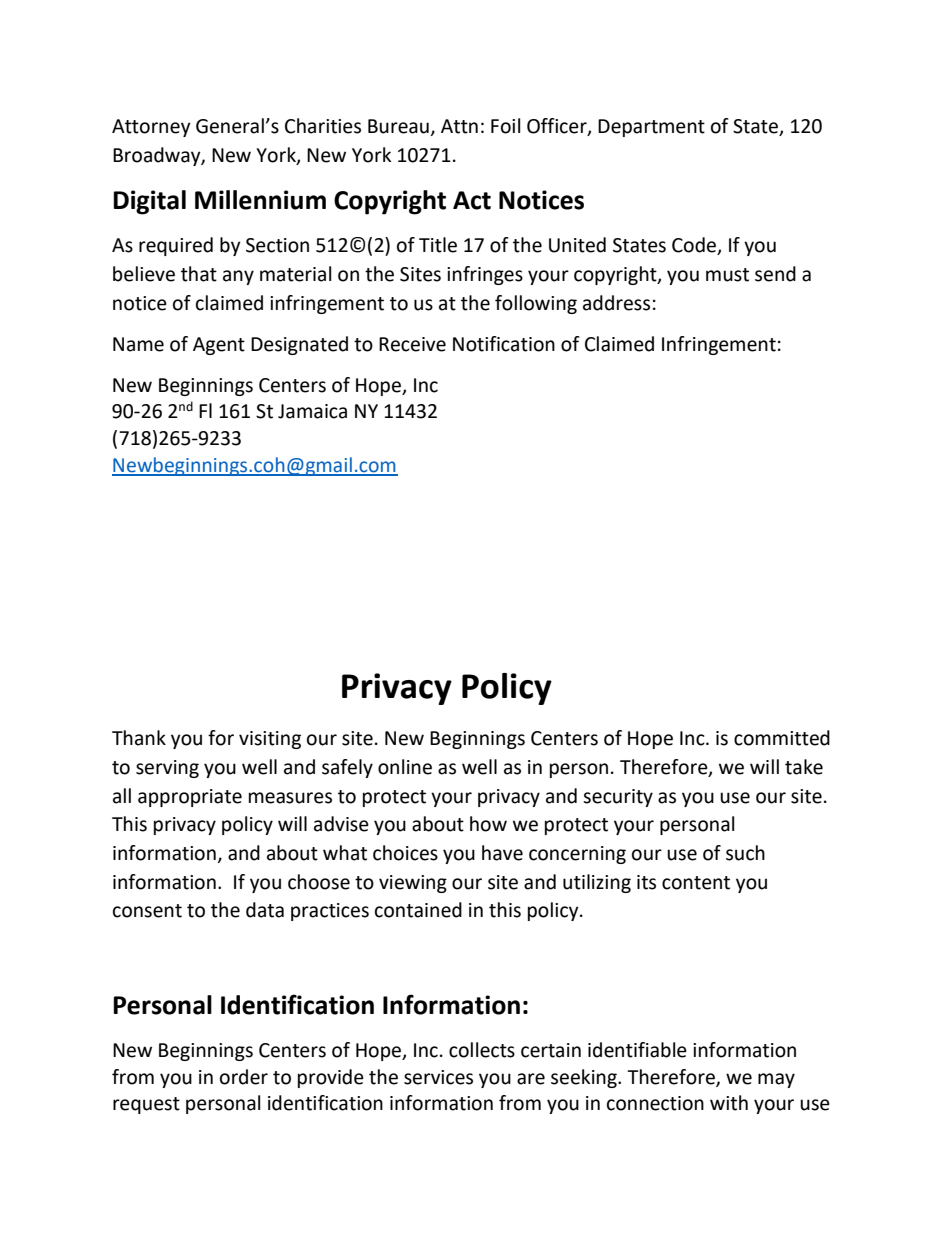  Describe the element at coordinates (405, 767) in the screenshot. I see `online` at that location.
